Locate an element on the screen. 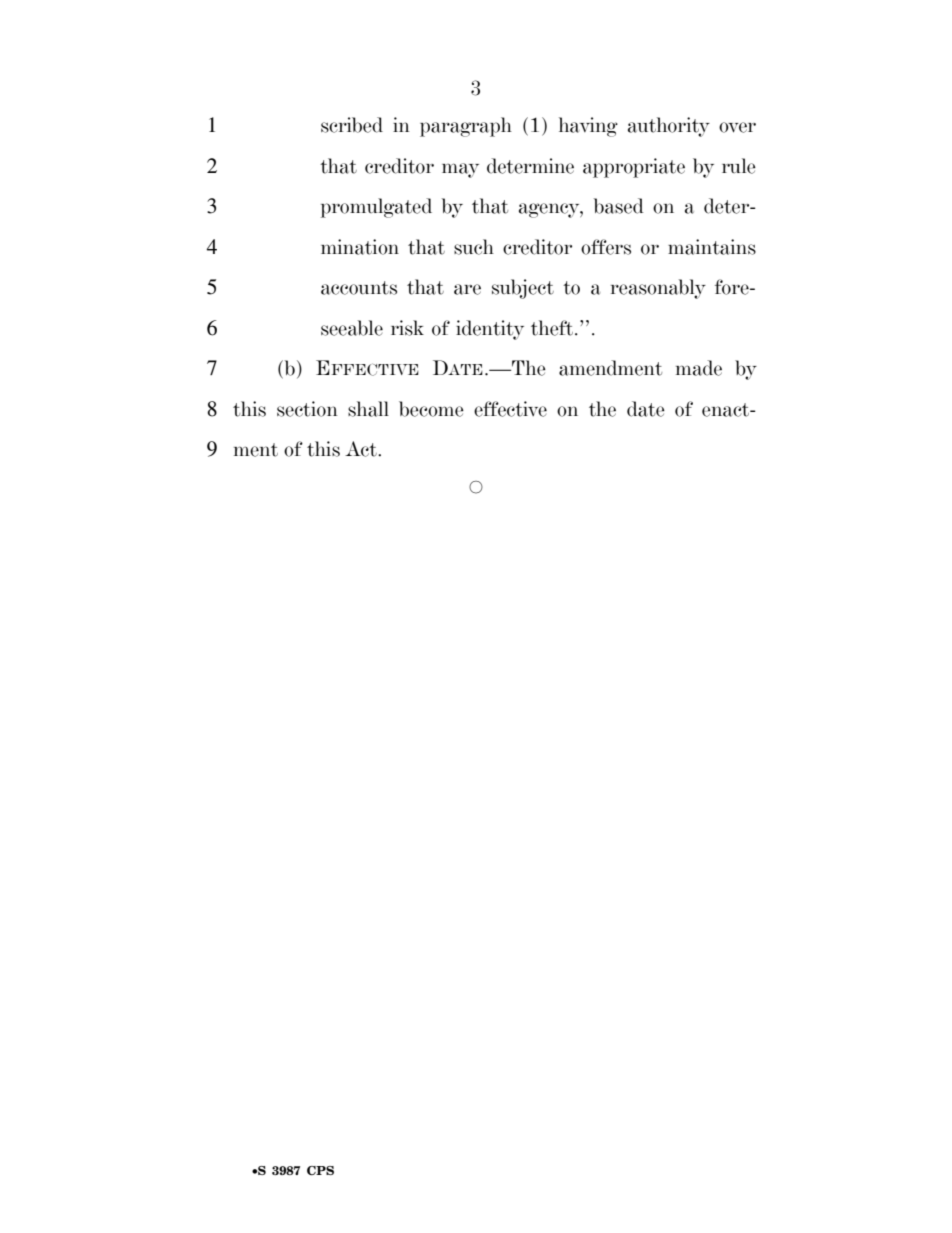  paragraph is located at coordinates (466, 127).
